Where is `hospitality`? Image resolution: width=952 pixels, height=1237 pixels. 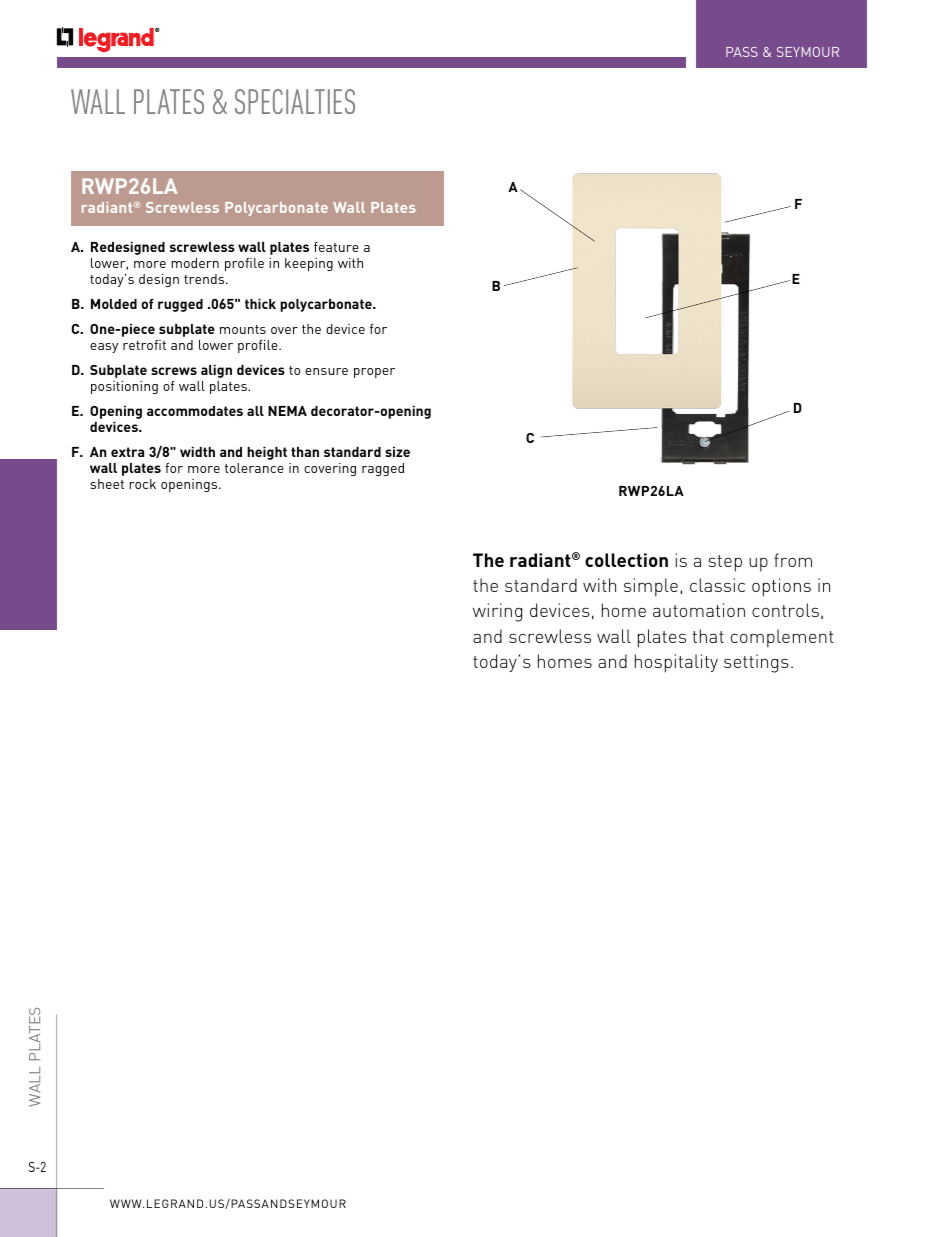 hospitality is located at coordinates (676, 663).
